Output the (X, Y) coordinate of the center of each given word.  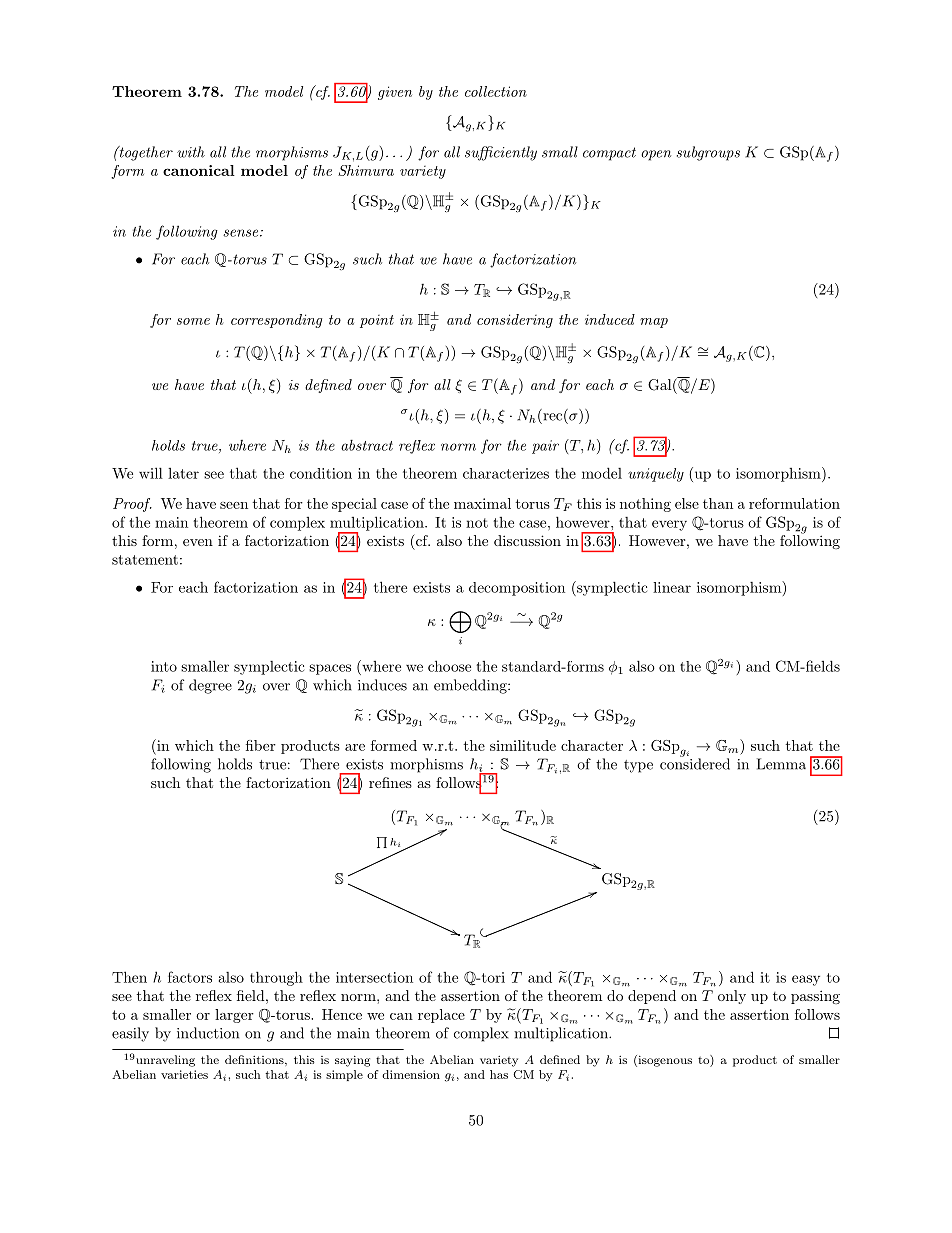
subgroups (708, 153)
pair (545, 447)
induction (208, 1033)
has (499, 1074)
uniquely (656, 475)
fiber (261, 745)
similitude (523, 745)
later (183, 473)
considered (695, 763)
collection (496, 91)
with (191, 152)
